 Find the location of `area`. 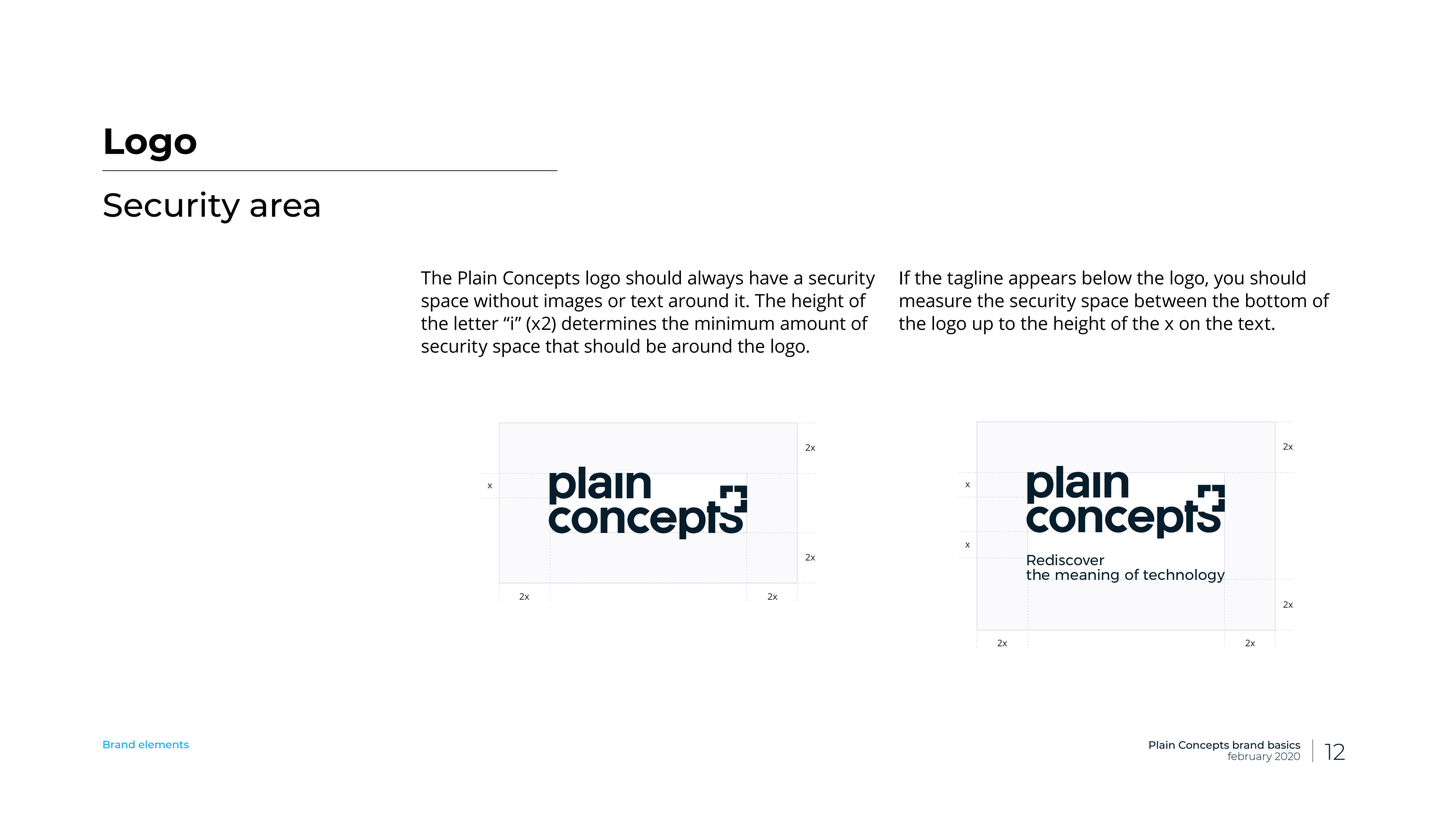

area is located at coordinates (285, 208).
